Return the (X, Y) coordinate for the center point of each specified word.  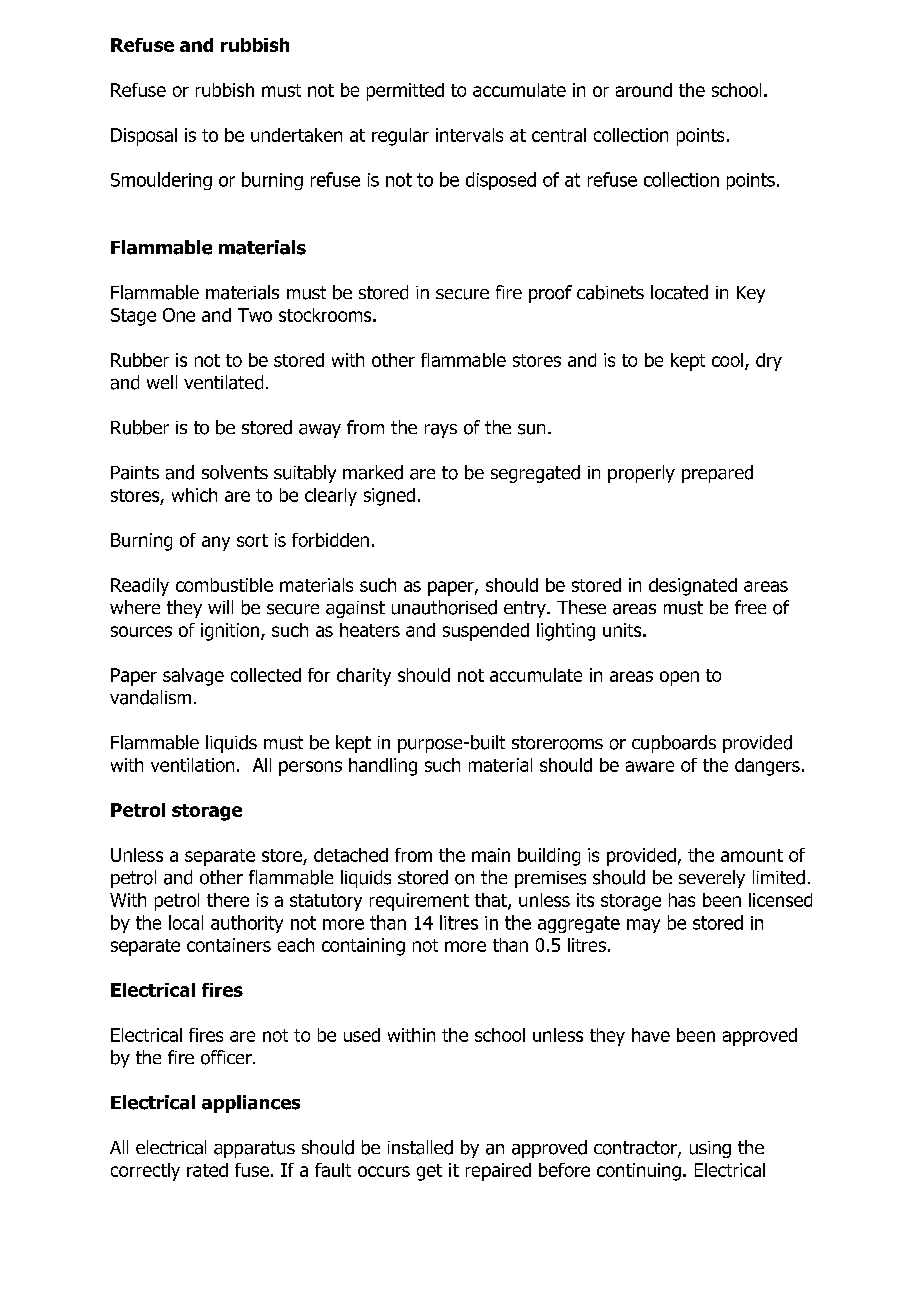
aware (650, 766)
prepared (717, 474)
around (644, 90)
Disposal (144, 137)
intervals (469, 135)
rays (441, 431)
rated (207, 1170)
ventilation (192, 765)
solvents (235, 472)
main (491, 855)
